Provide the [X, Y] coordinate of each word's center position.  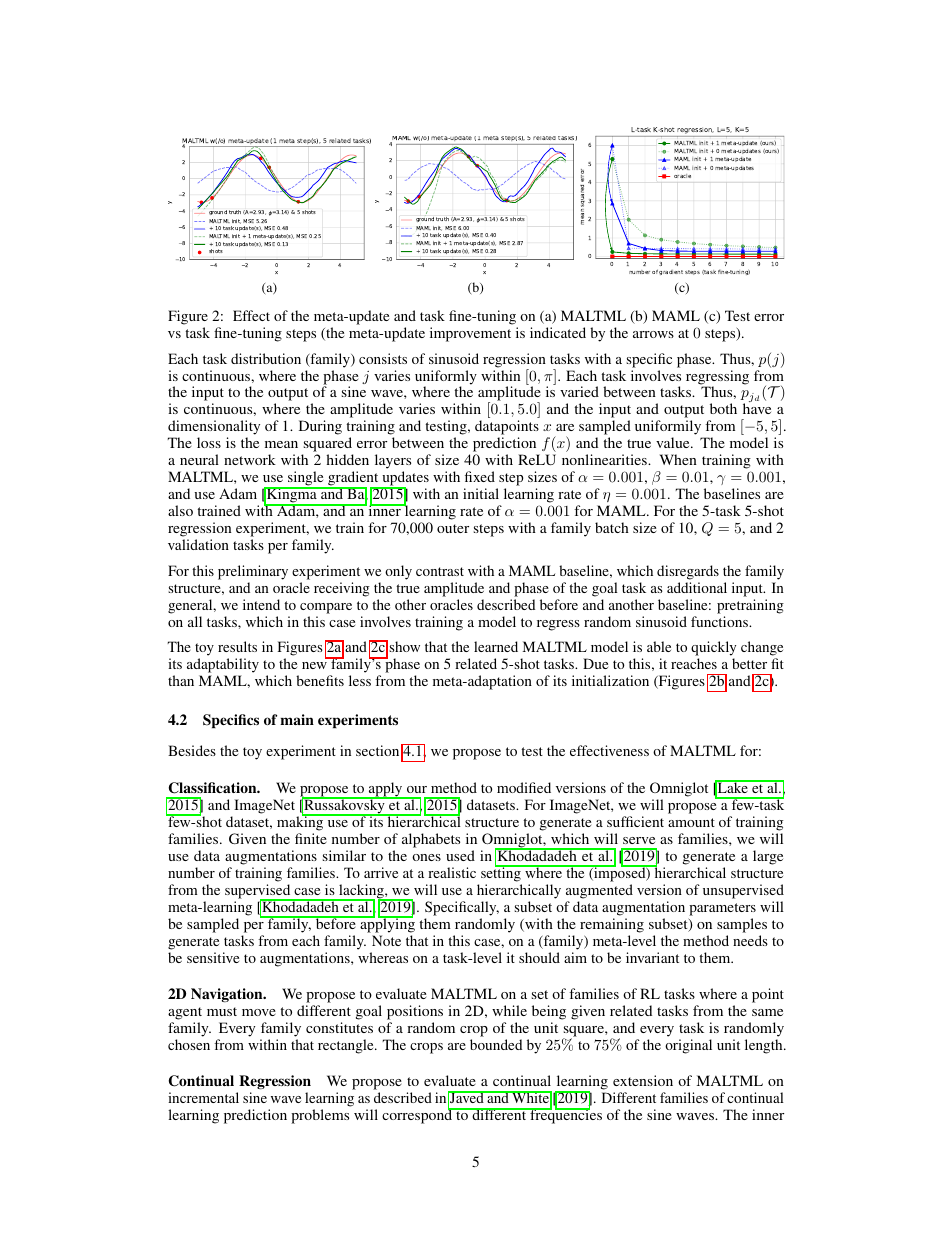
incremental [203, 1097]
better [749, 663]
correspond [418, 1116]
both [723, 408]
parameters [722, 909]
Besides [192, 750]
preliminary [253, 572]
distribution [266, 358]
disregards [688, 572]
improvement [470, 334]
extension [643, 1080]
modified [524, 787]
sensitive [213, 957]
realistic [452, 872]
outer [453, 528]
